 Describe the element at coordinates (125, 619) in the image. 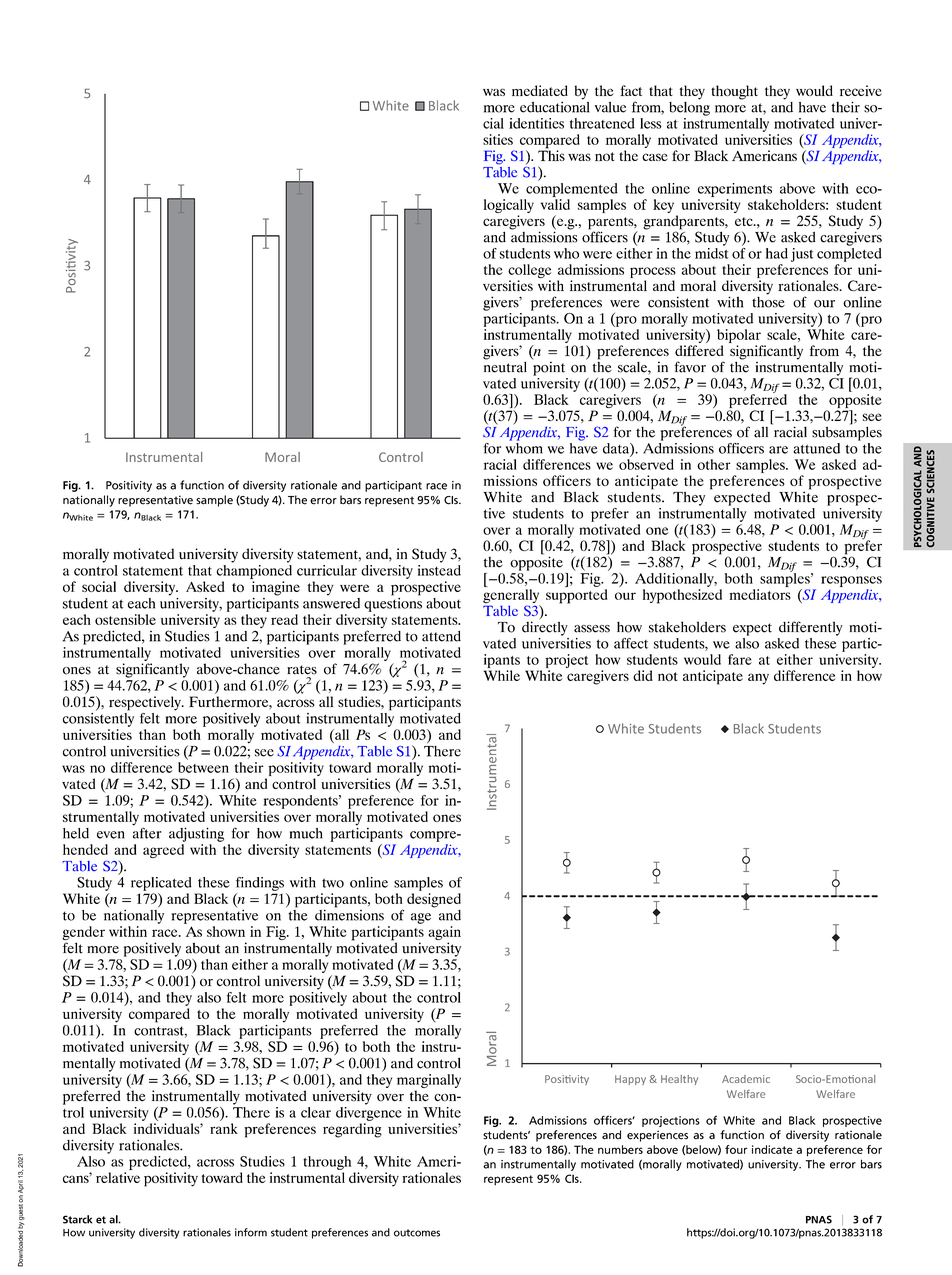

I see `ostensible` at that location.
